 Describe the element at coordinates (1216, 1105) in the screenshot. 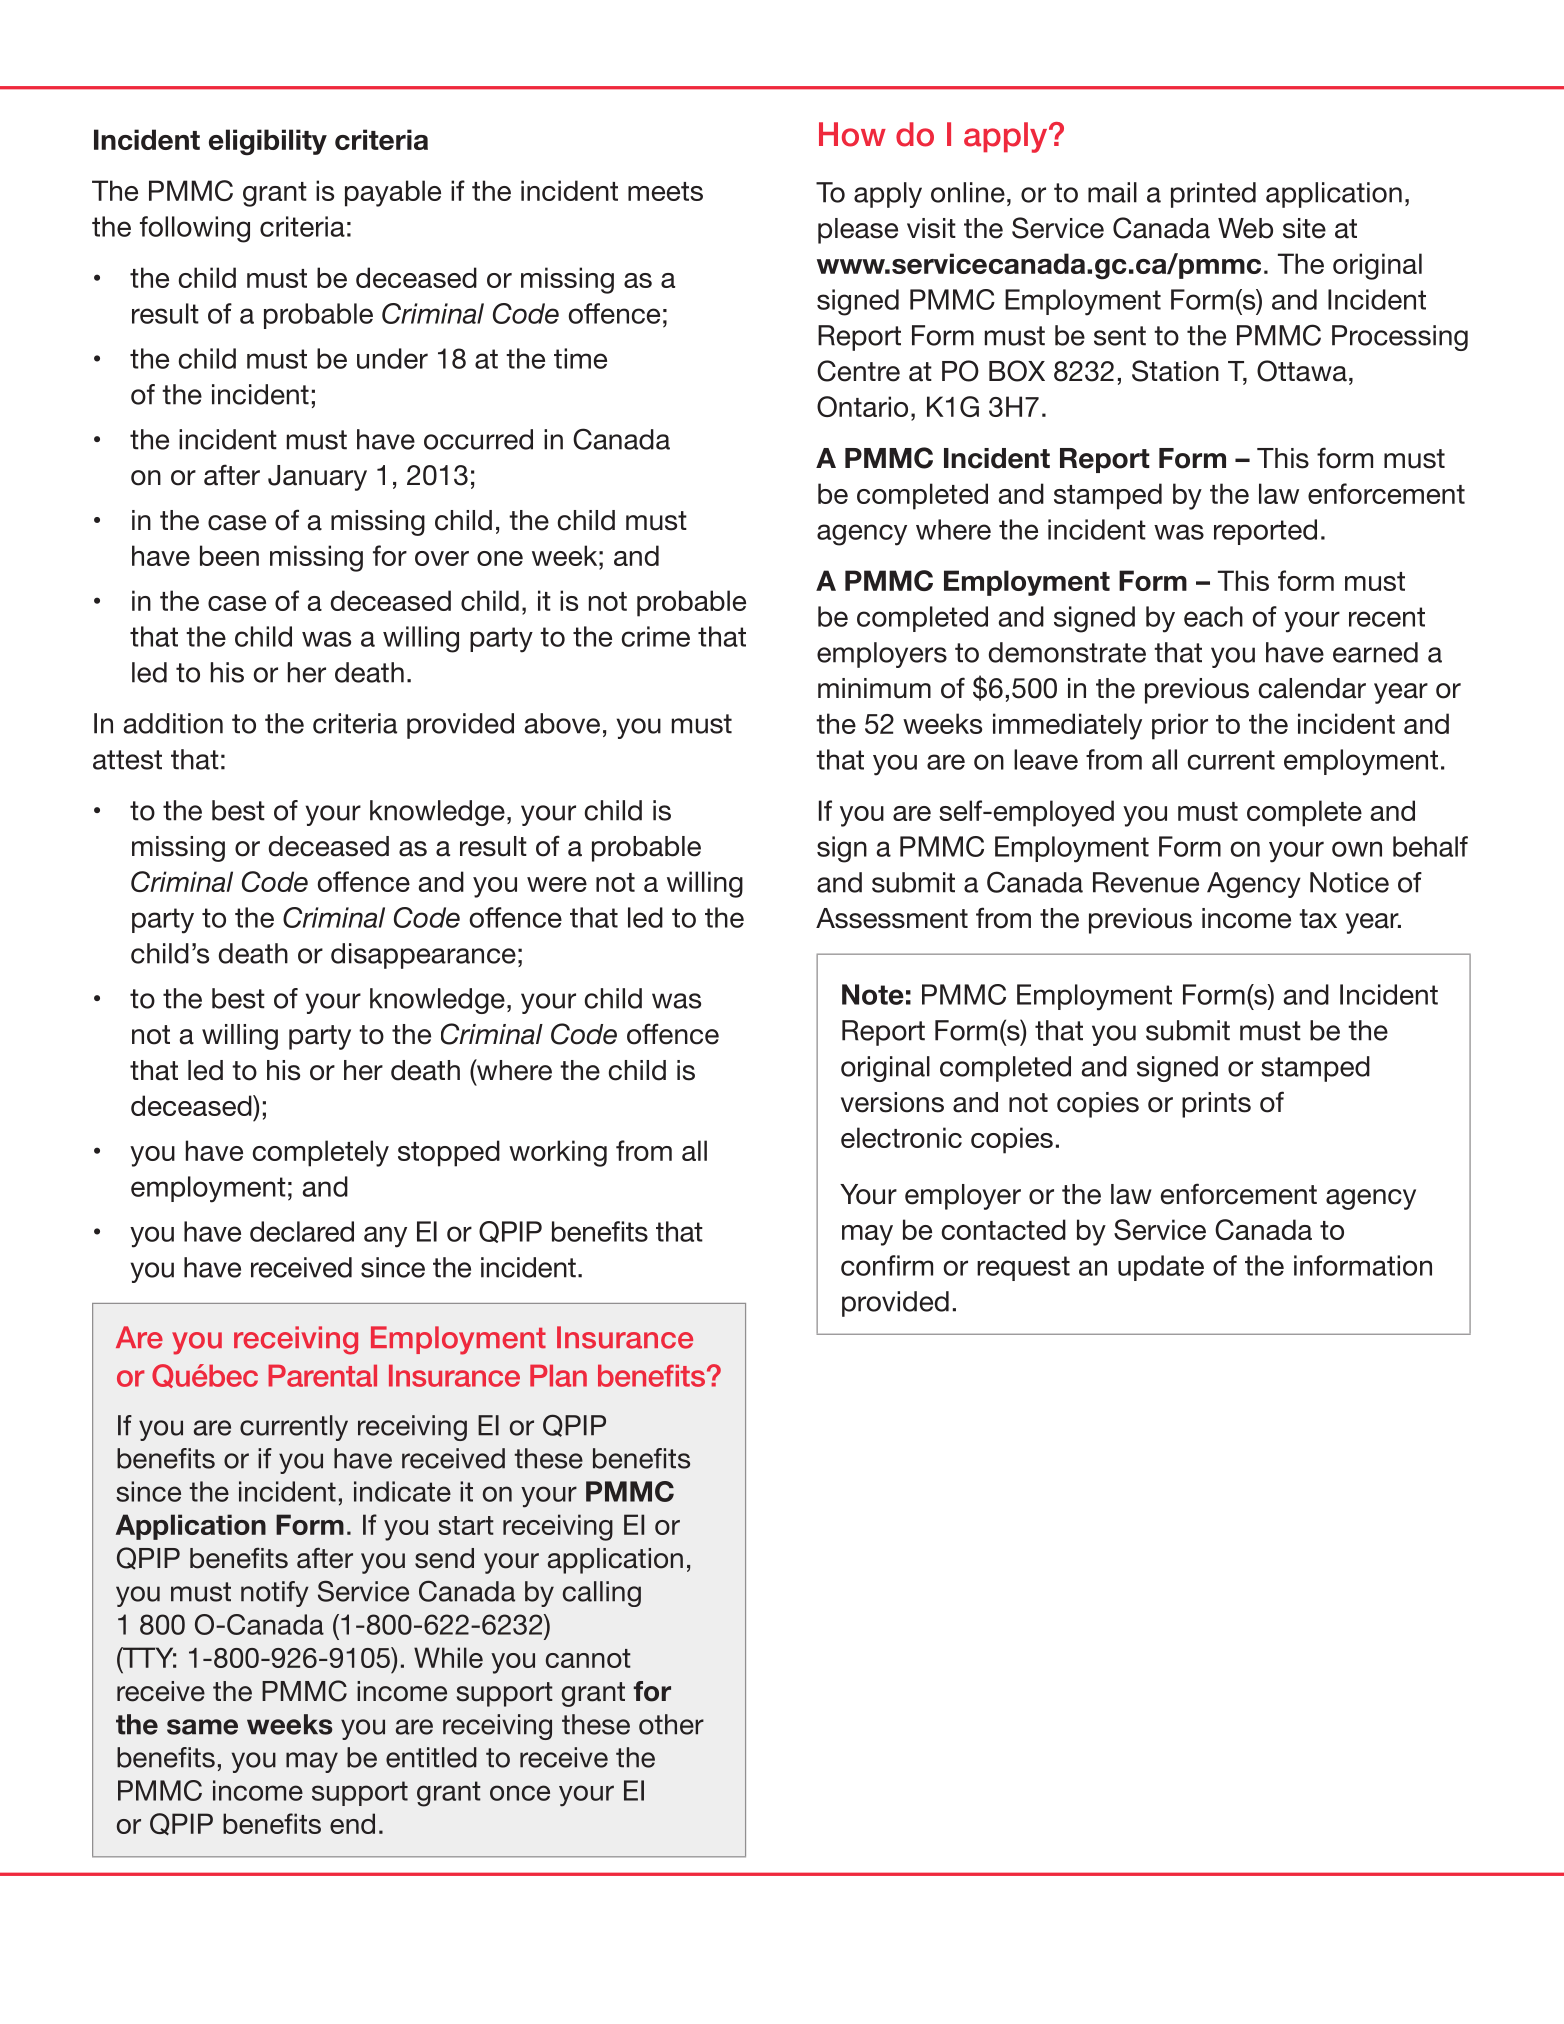

I see `prints` at that location.
